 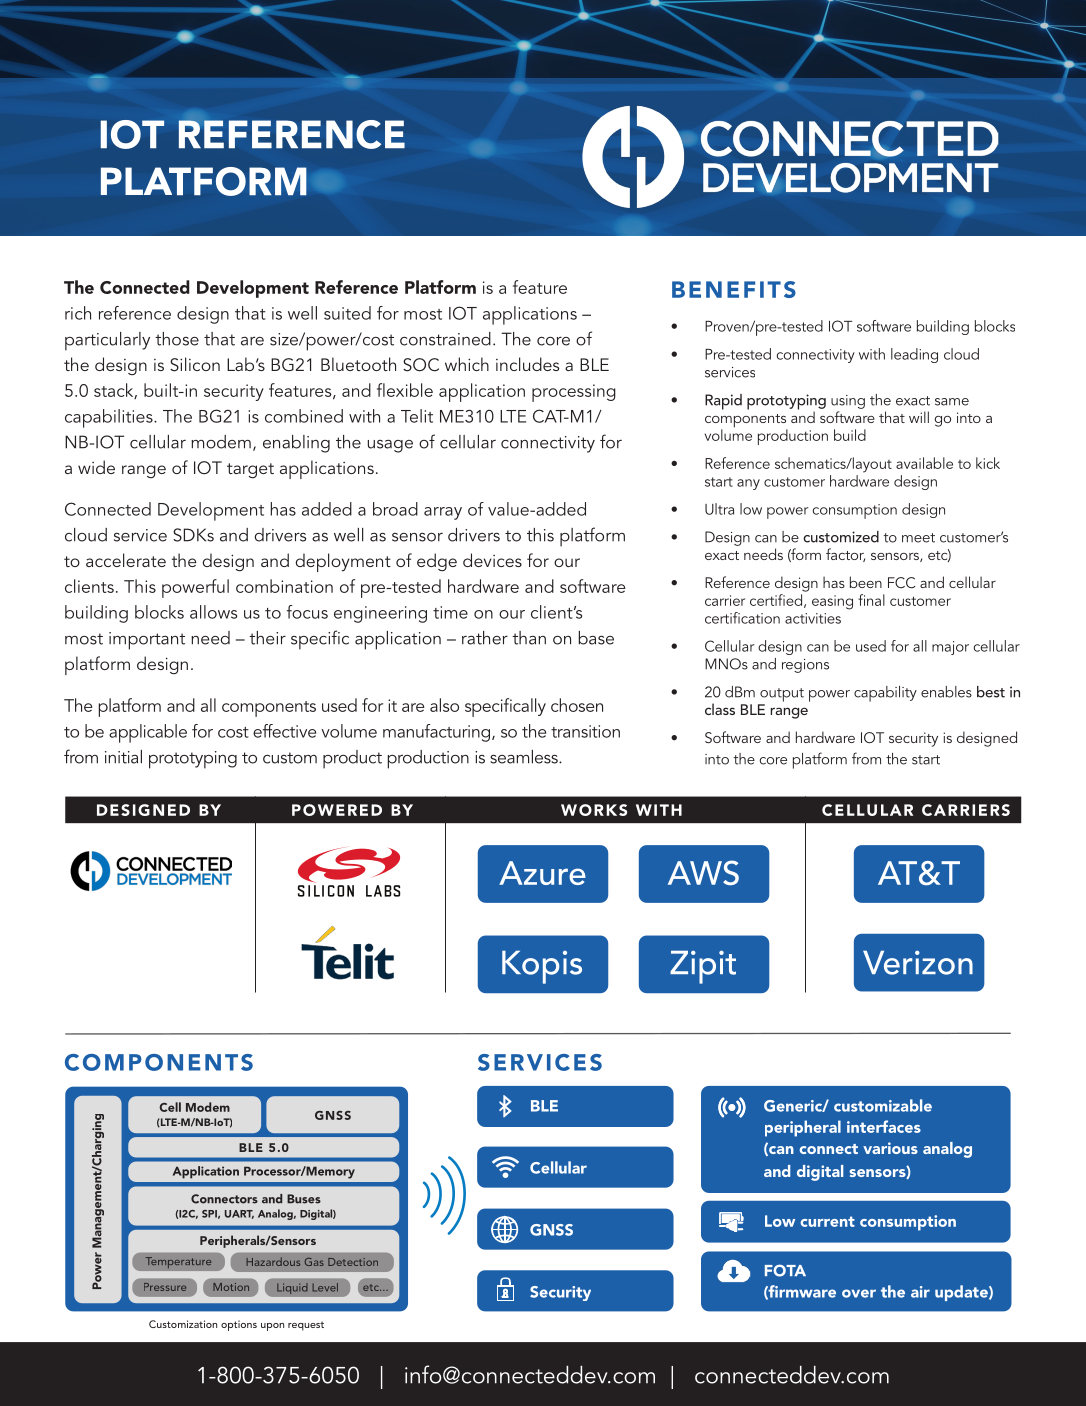 I want to click on AWS, so click(x=703, y=873).
